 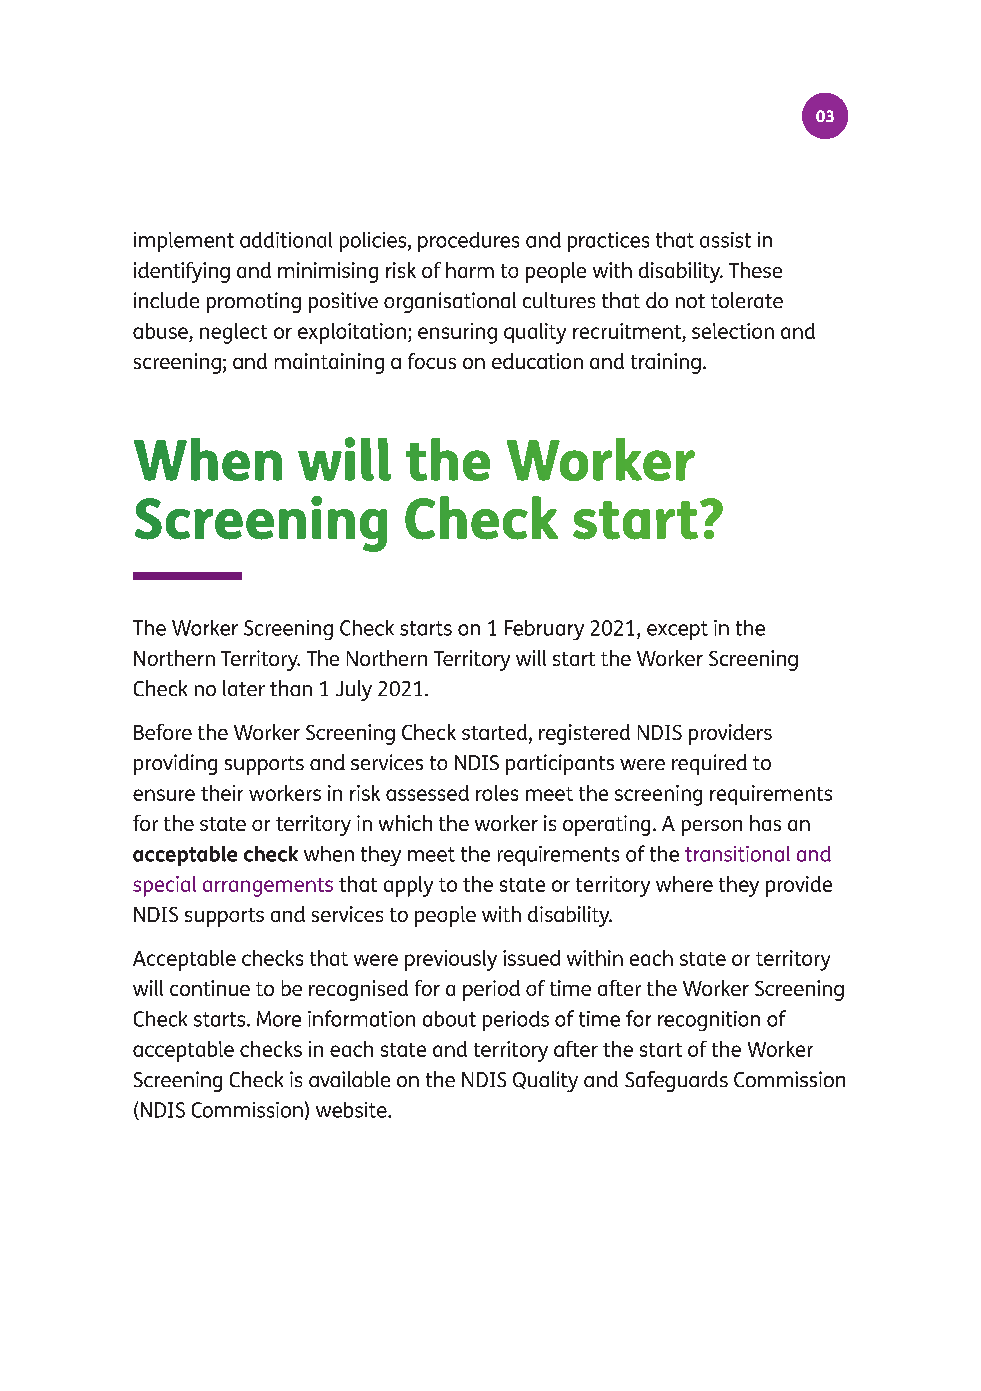 What do you see at coordinates (470, 270) in the page?
I see `harm` at bounding box center [470, 270].
